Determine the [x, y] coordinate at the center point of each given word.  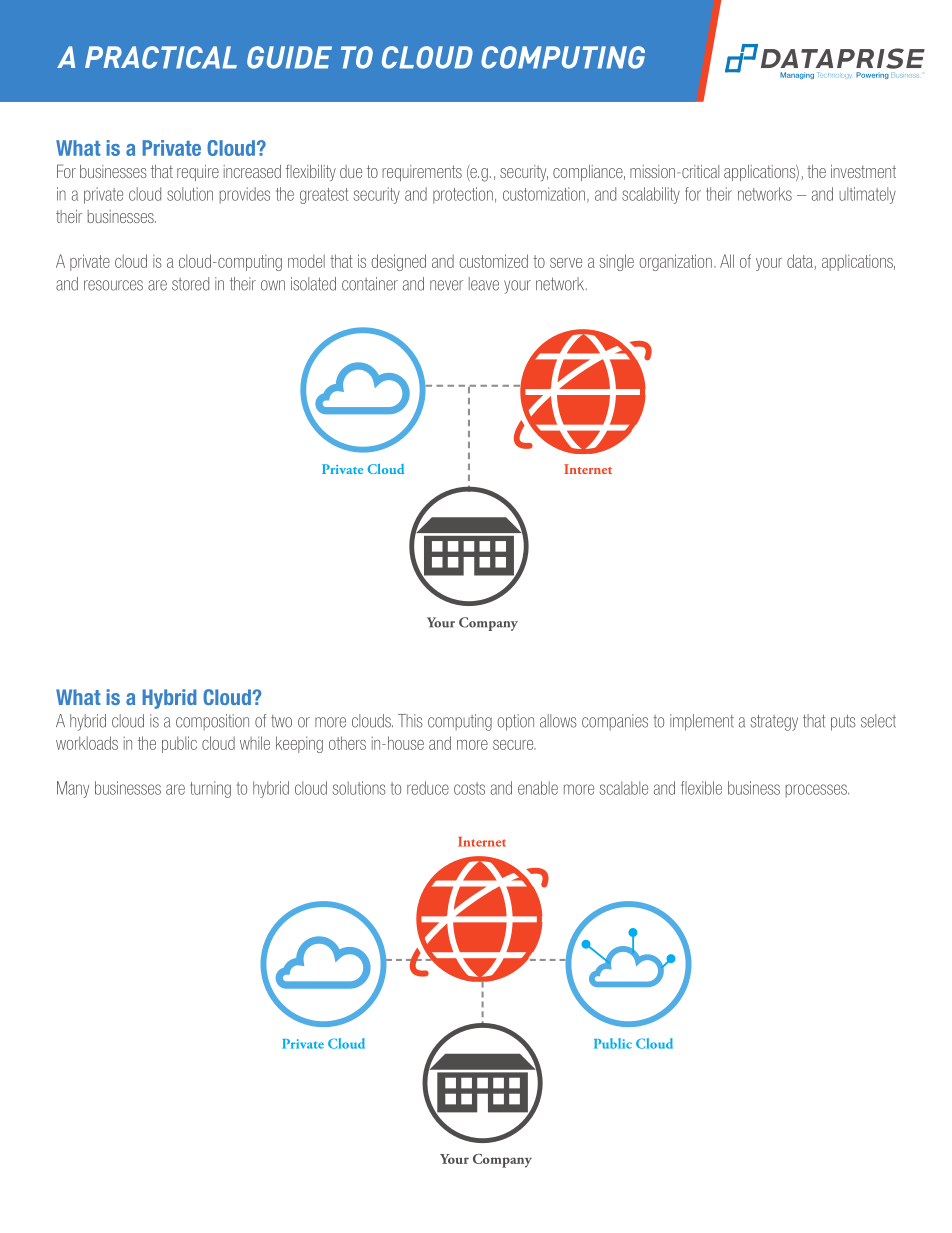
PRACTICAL [161, 57]
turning [210, 789]
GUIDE [289, 57]
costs [469, 788]
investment [863, 171]
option [515, 722]
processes [817, 791]
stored [190, 284]
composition [212, 722]
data [801, 262]
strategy [774, 722]
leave [484, 284]
